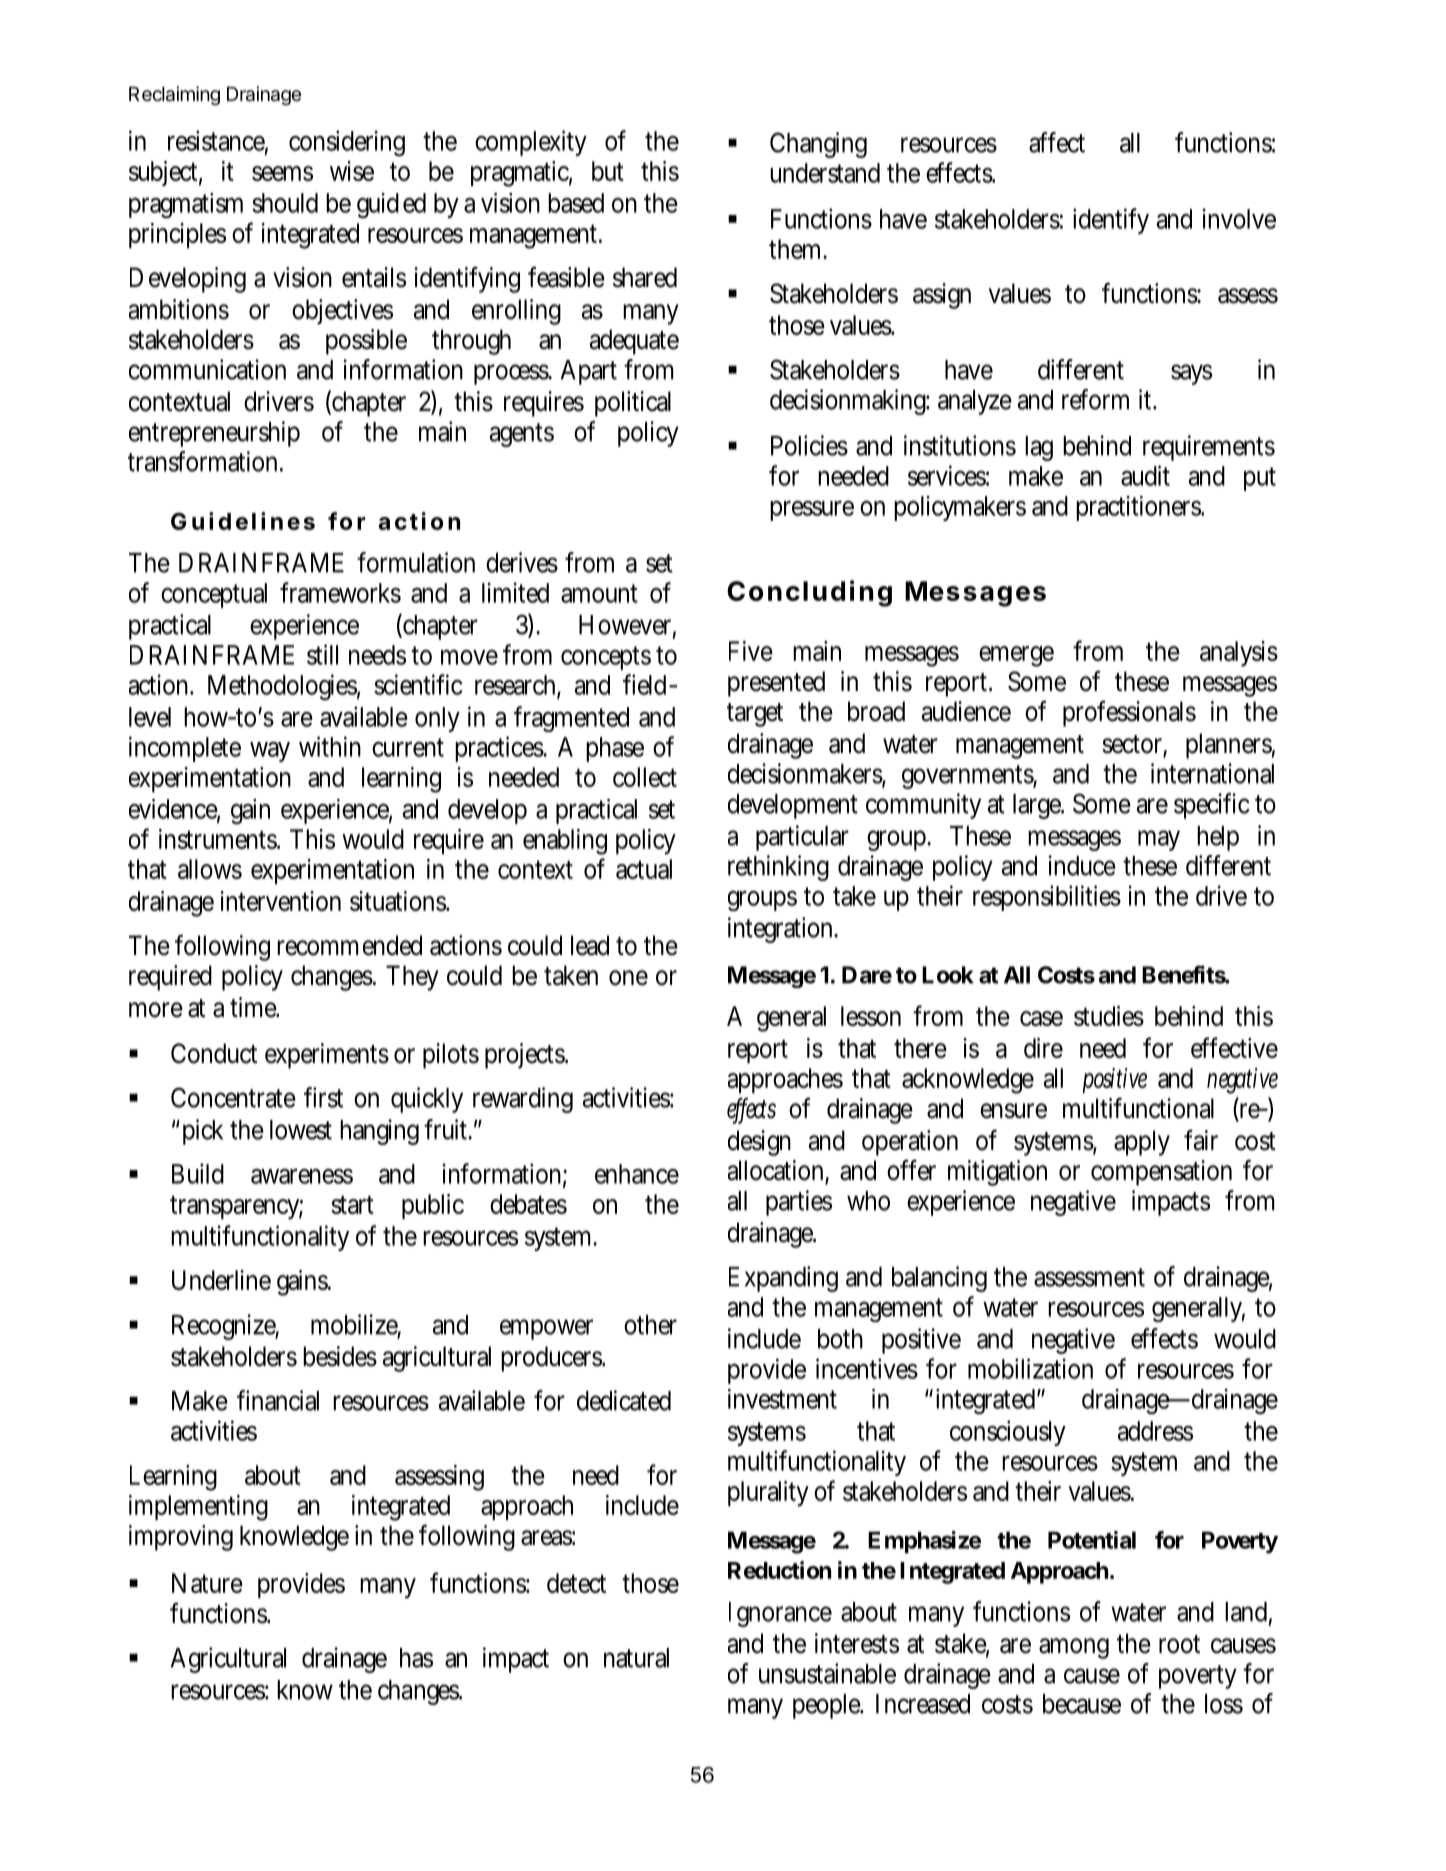  I want to click on start, so click(352, 1204).
